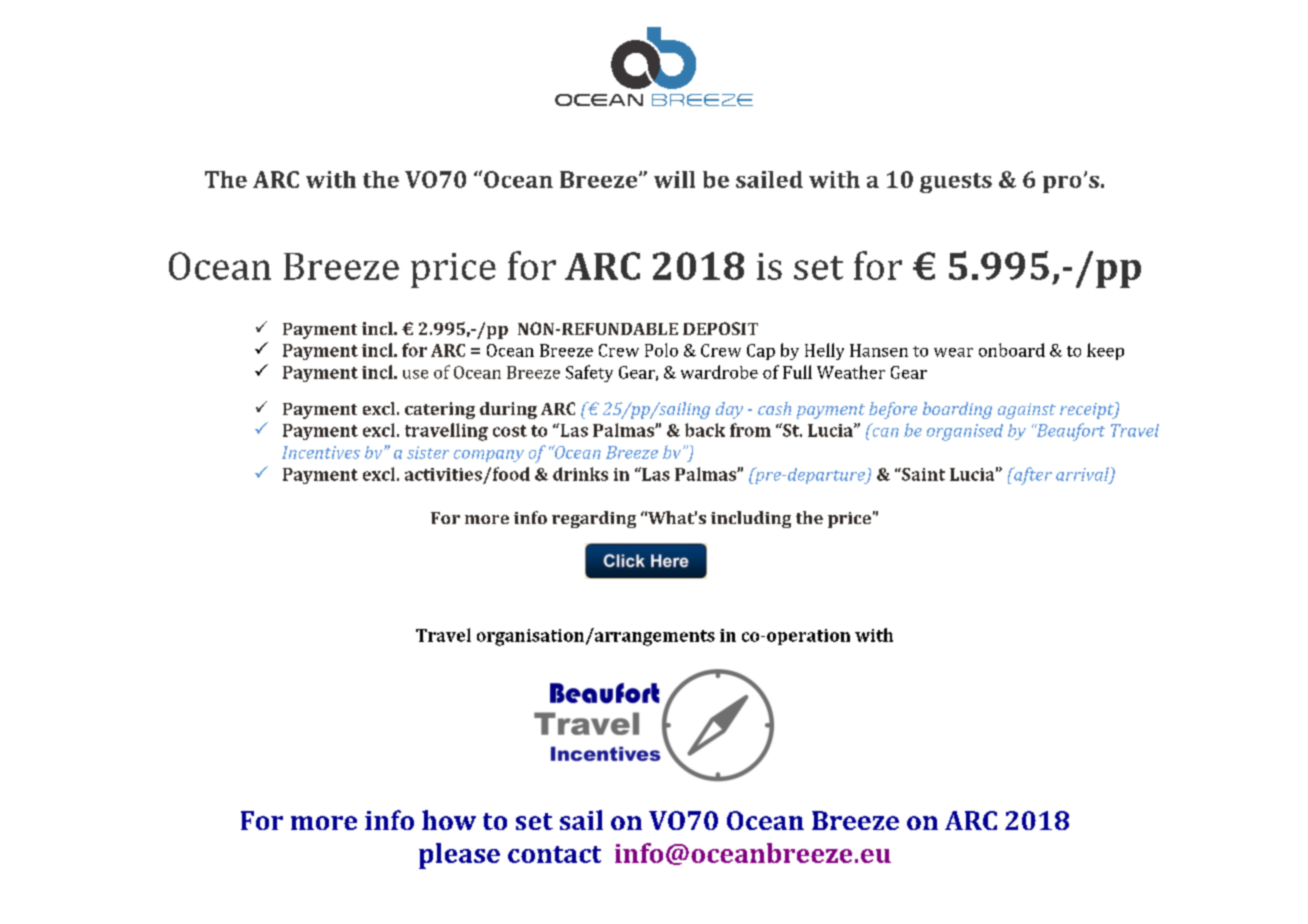 Image resolution: width=1308 pixels, height=924 pixels. I want to click on contact, so click(554, 854).
